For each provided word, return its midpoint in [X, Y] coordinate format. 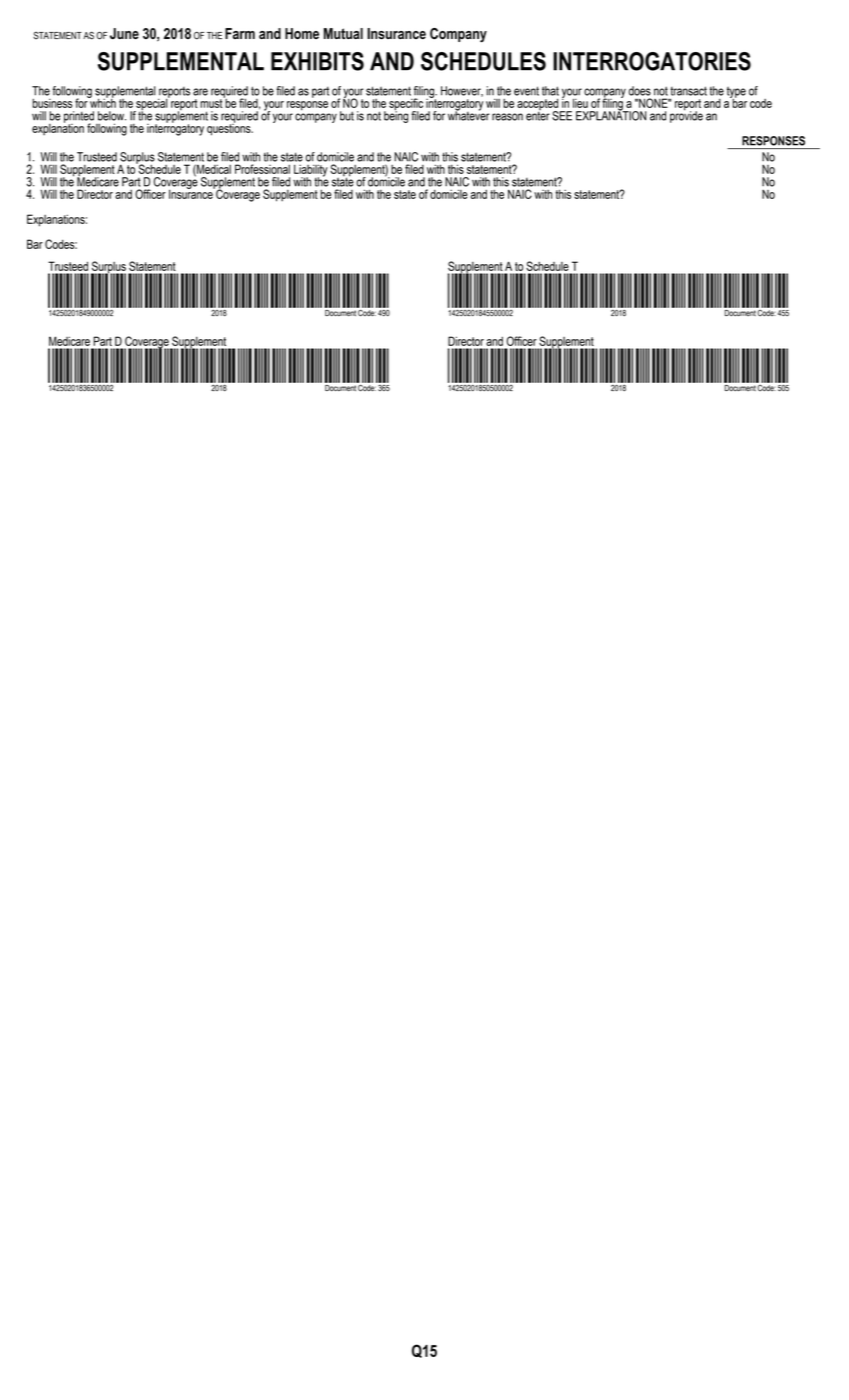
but [347, 116]
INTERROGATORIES [652, 61]
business [52, 103]
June [124, 34]
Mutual [343, 33]
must [212, 102]
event [526, 91]
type [736, 93]
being [396, 116]
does [640, 91]
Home [302, 33]
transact [688, 91]
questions [230, 128]
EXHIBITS [317, 61]
